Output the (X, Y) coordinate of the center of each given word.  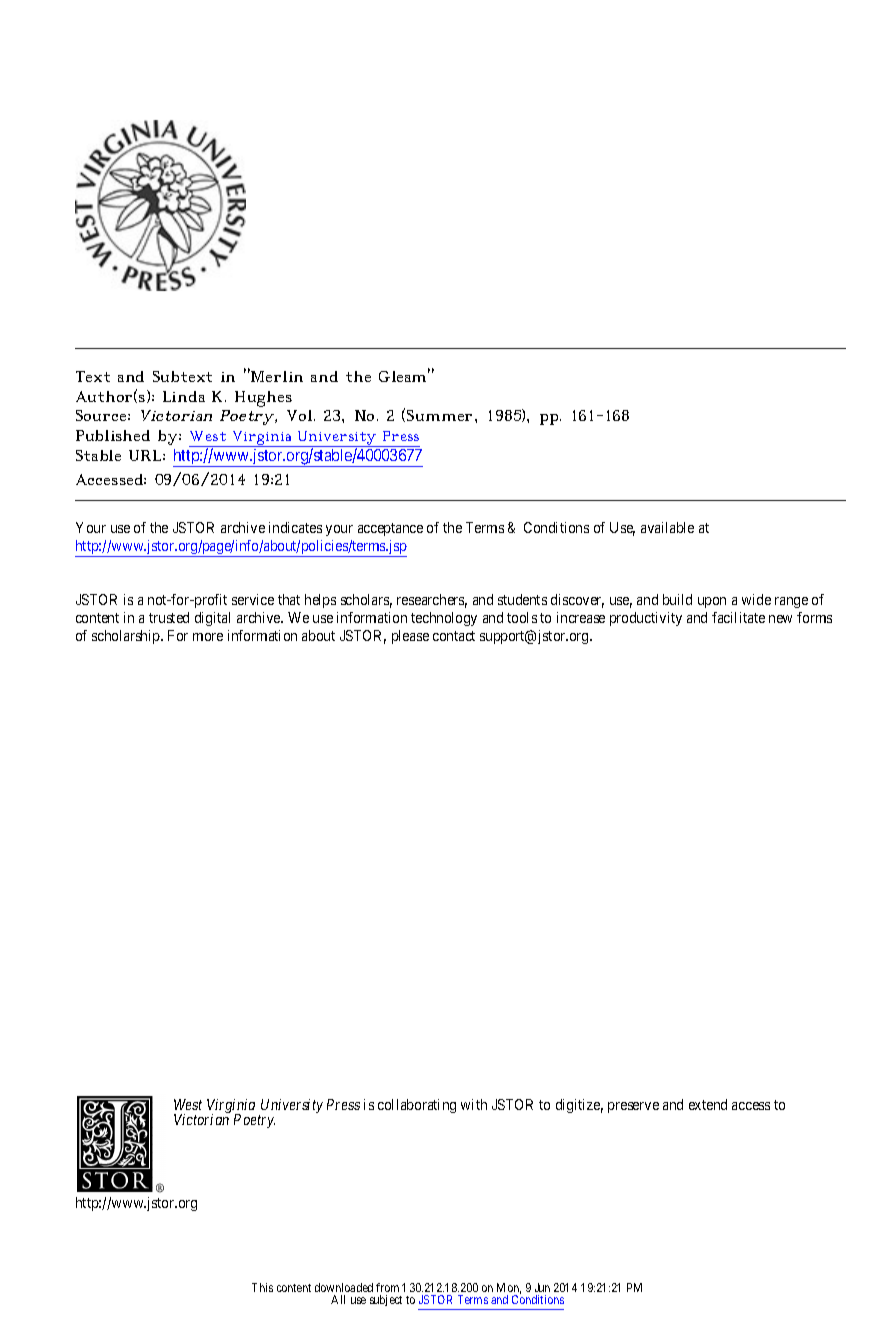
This (262, 1287)
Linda (184, 396)
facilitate (738, 617)
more (208, 637)
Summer (441, 415)
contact (454, 636)
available (667, 527)
